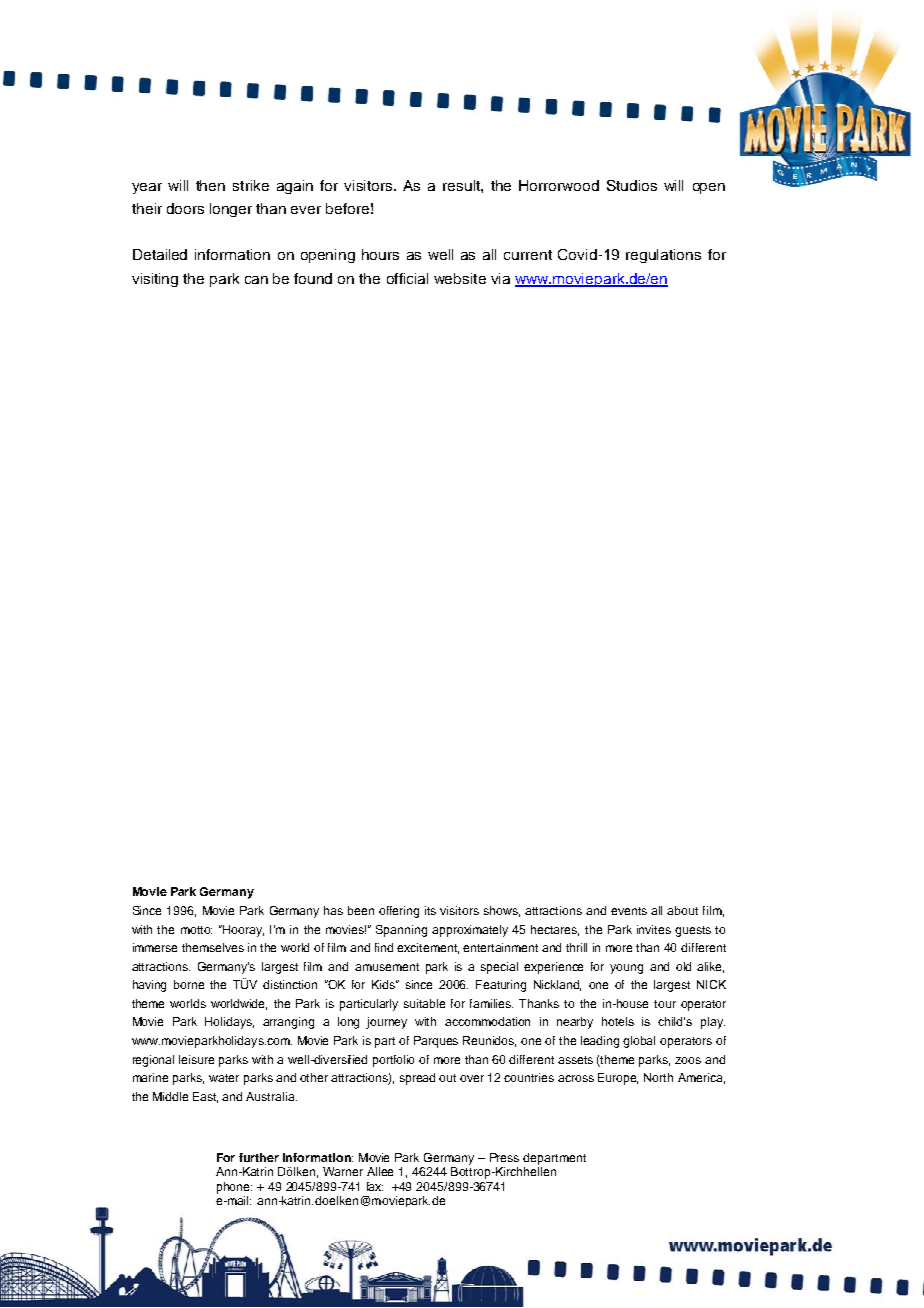 The image size is (924, 1308). What do you see at coordinates (428, 948) in the image?
I see `excitement` at bounding box center [428, 948].
